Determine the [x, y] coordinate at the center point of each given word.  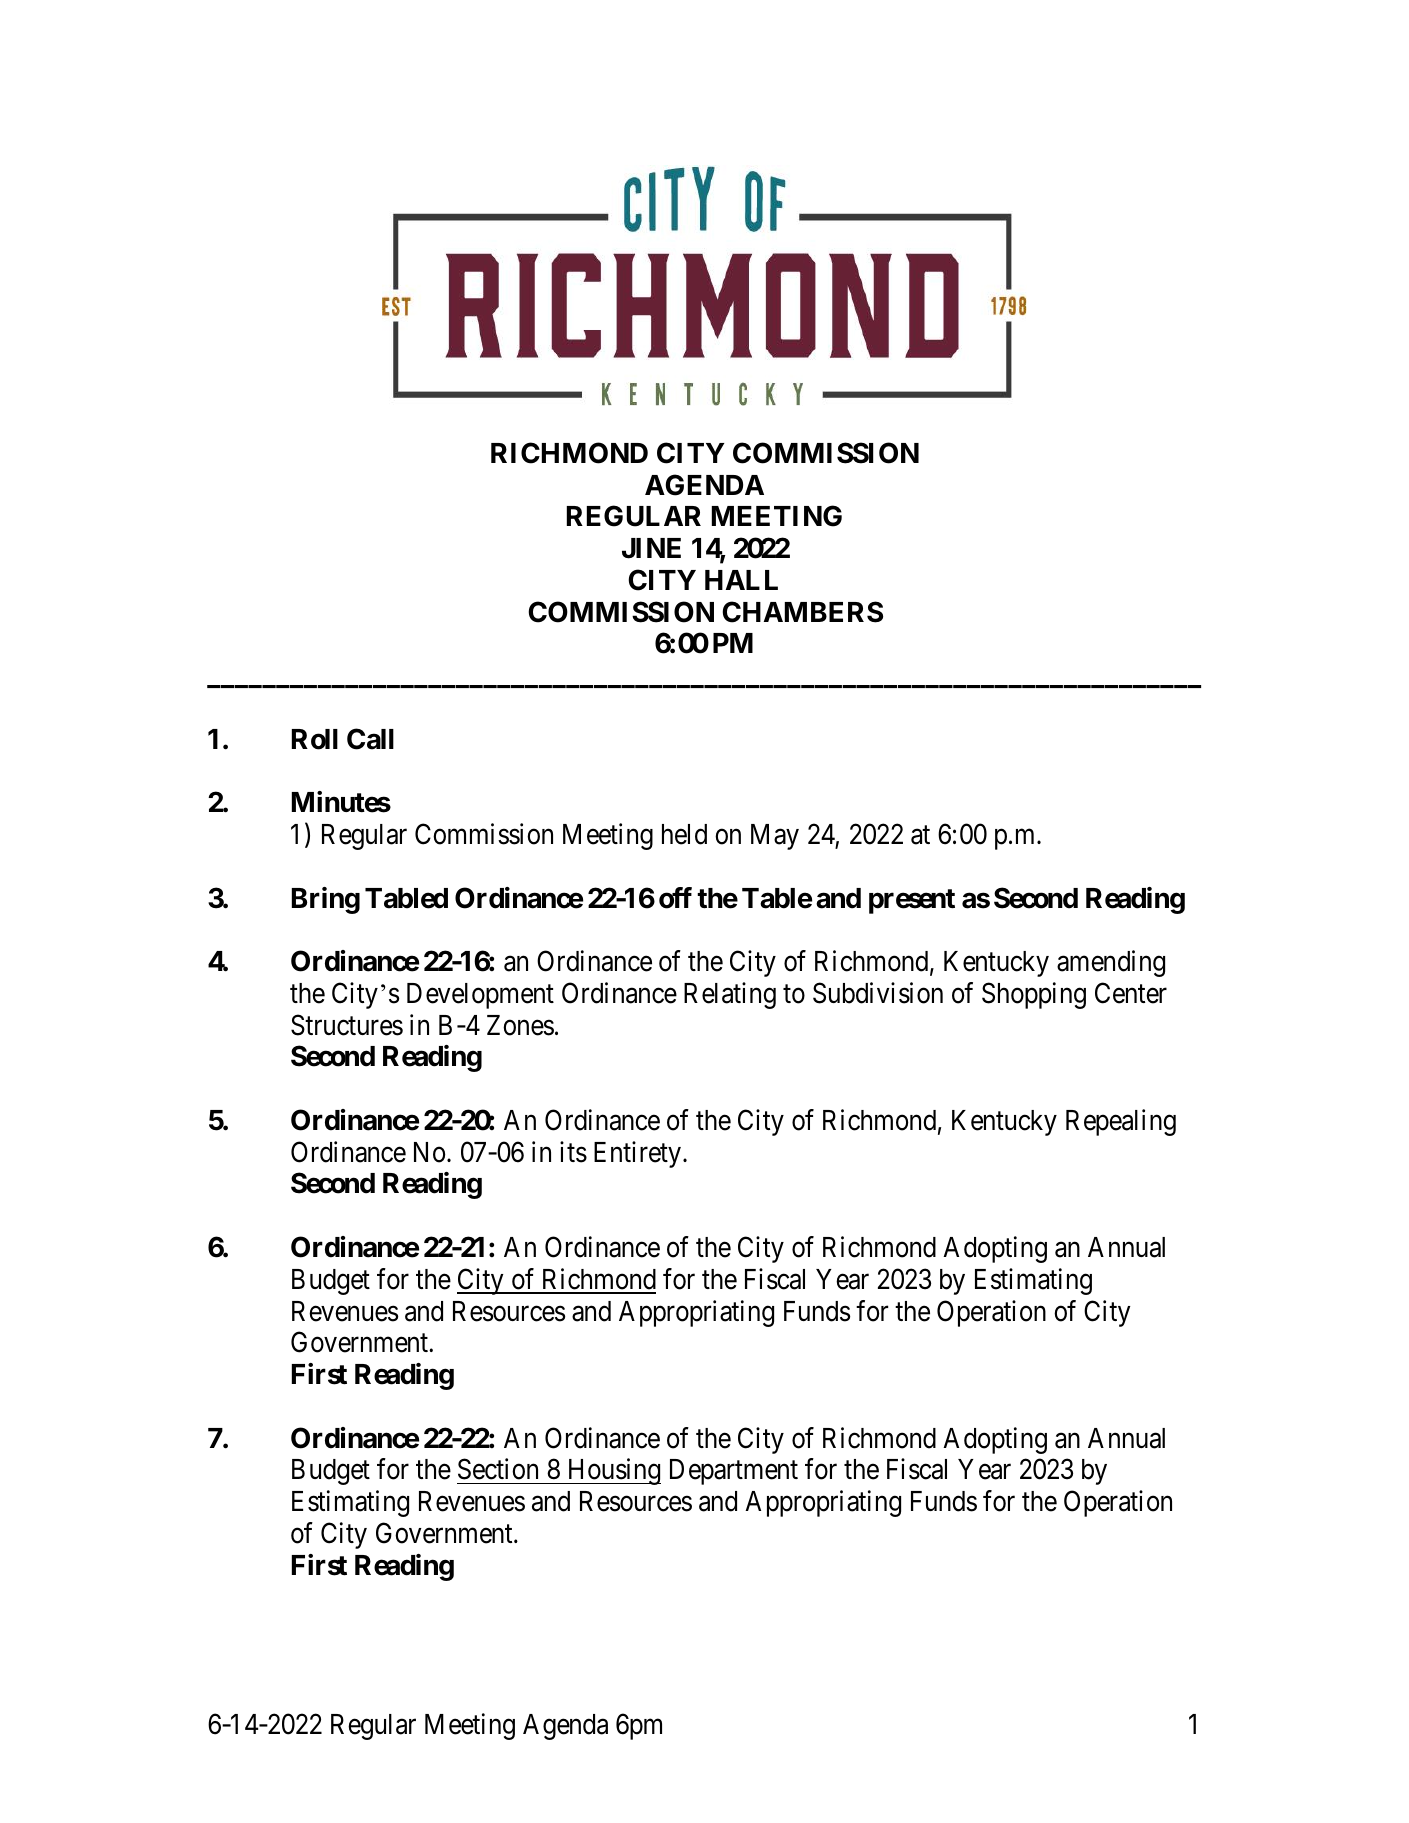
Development [480, 996]
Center [1131, 993]
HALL [741, 580]
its [573, 1152]
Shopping [1034, 995]
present [912, 901]
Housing [613, 1472]
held [684, 834]
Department [734, 1472]
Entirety [637, 1154]
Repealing [1121, 1122]
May [775, 837]
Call [370, 739]
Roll [315, 739]
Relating [730, 995]
